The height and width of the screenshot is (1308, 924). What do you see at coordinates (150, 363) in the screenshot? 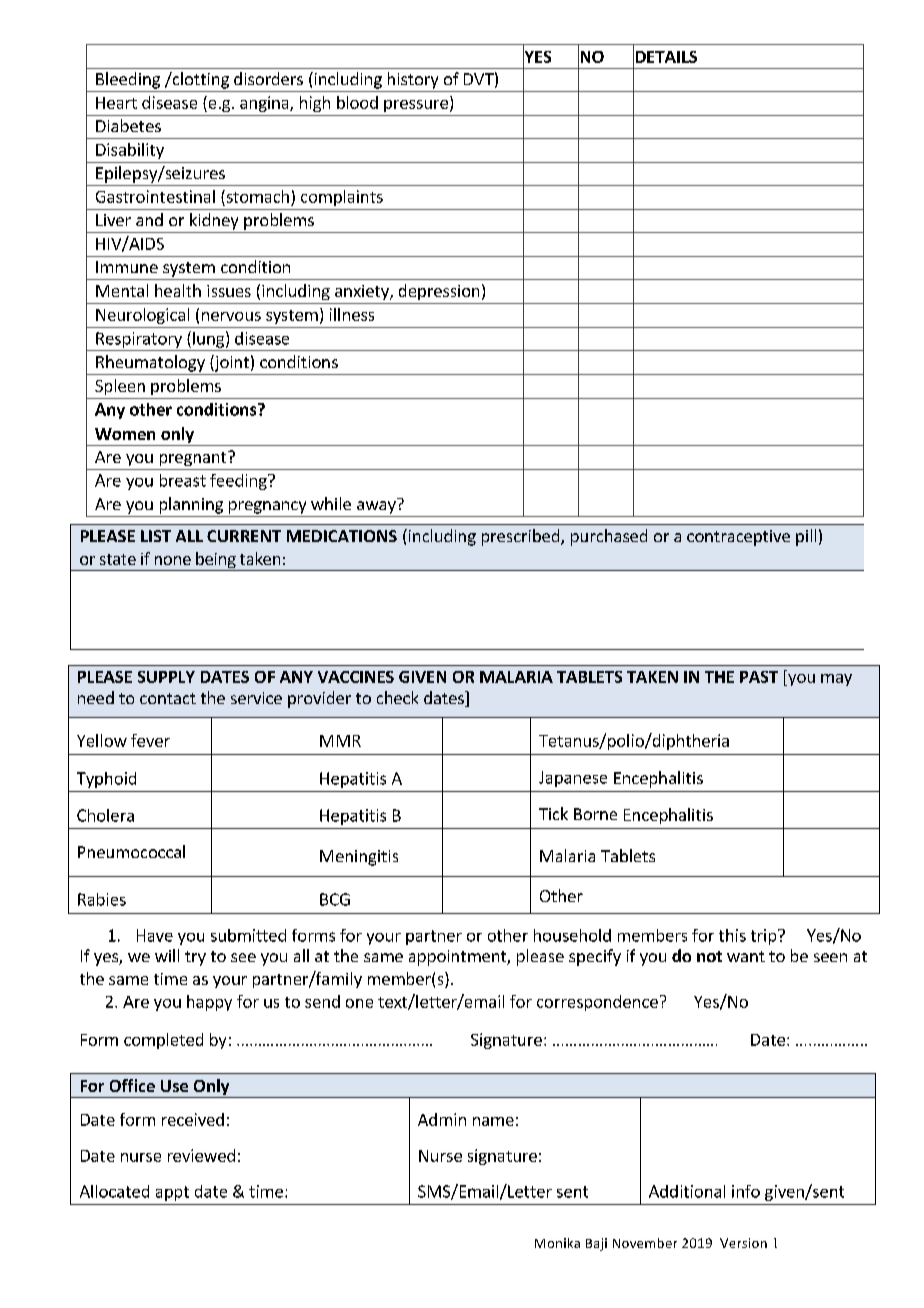
I see `Rheumatology` at bounding box center [150, 363].
